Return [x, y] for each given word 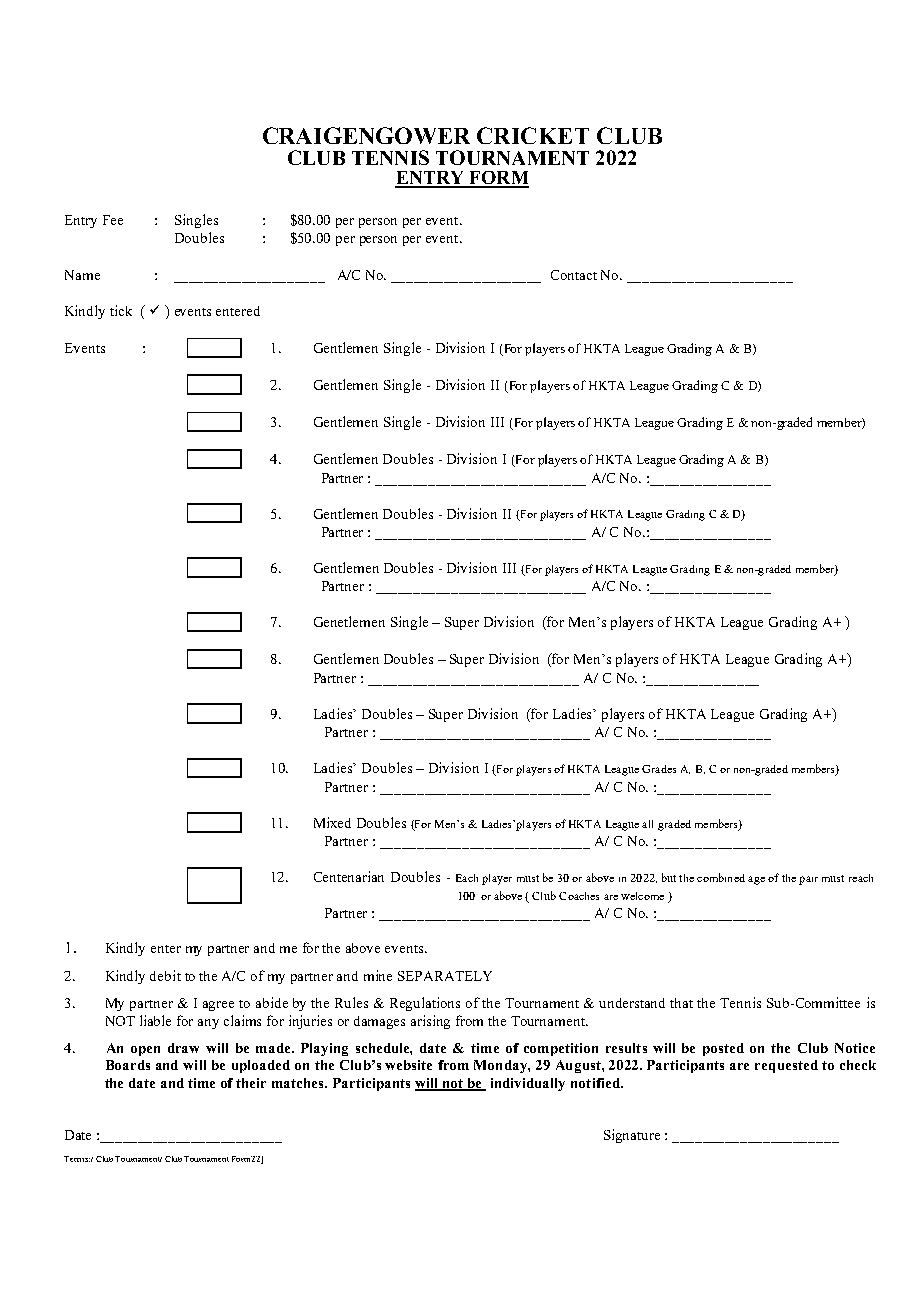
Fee [113, 220]
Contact [574, 275]
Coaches [579, 896]
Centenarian [349, 876]
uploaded [261, 1066]
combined [721, 877]
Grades [659, 769]
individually [528, 1084]
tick [121, 310]
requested [786, 1066]
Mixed [332, 822]
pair [808, 880]
